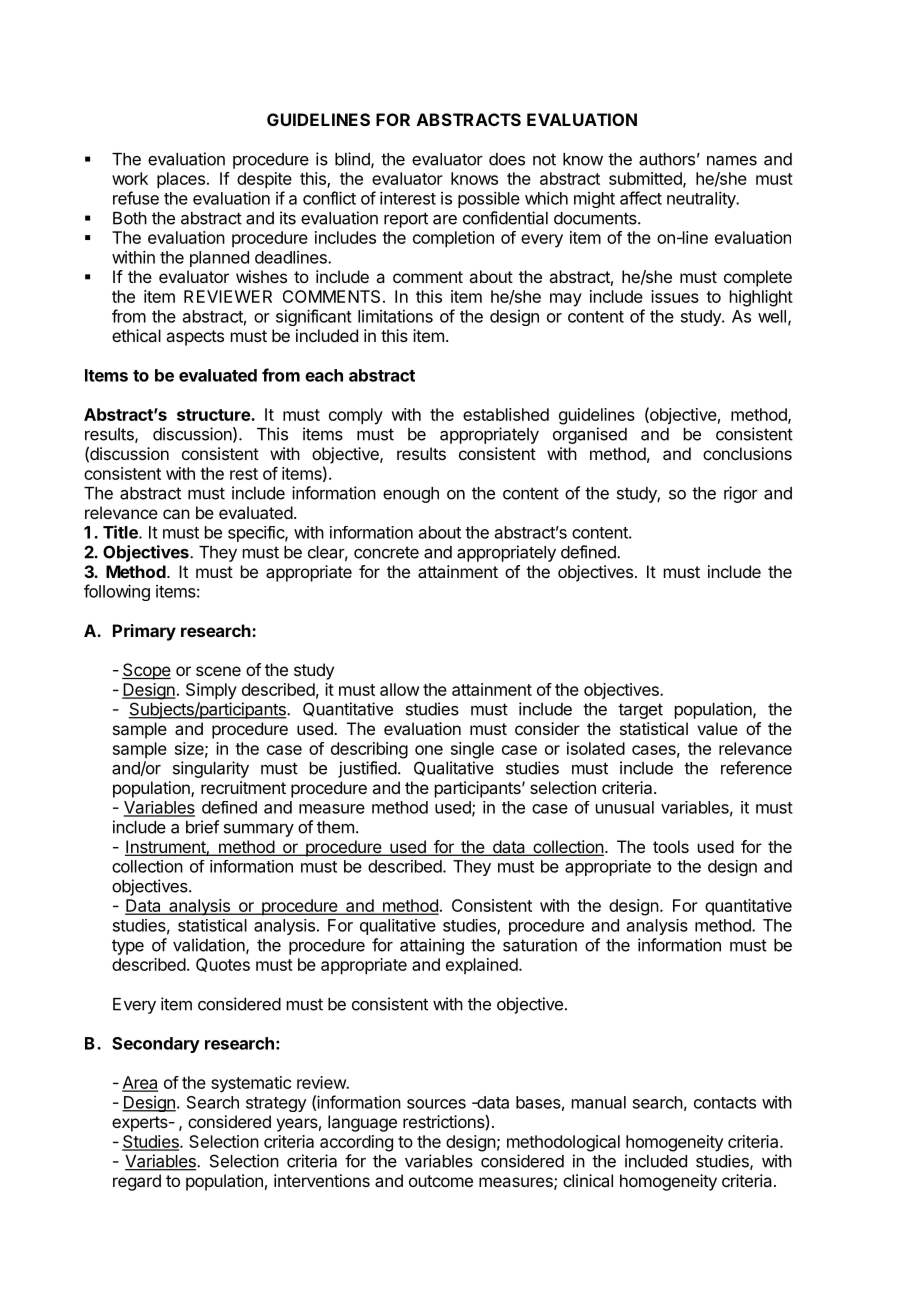 The height and width of the document is (1308, 924). Describe the element at coordinates (181, 180) in the document. I see `places` at that location.
